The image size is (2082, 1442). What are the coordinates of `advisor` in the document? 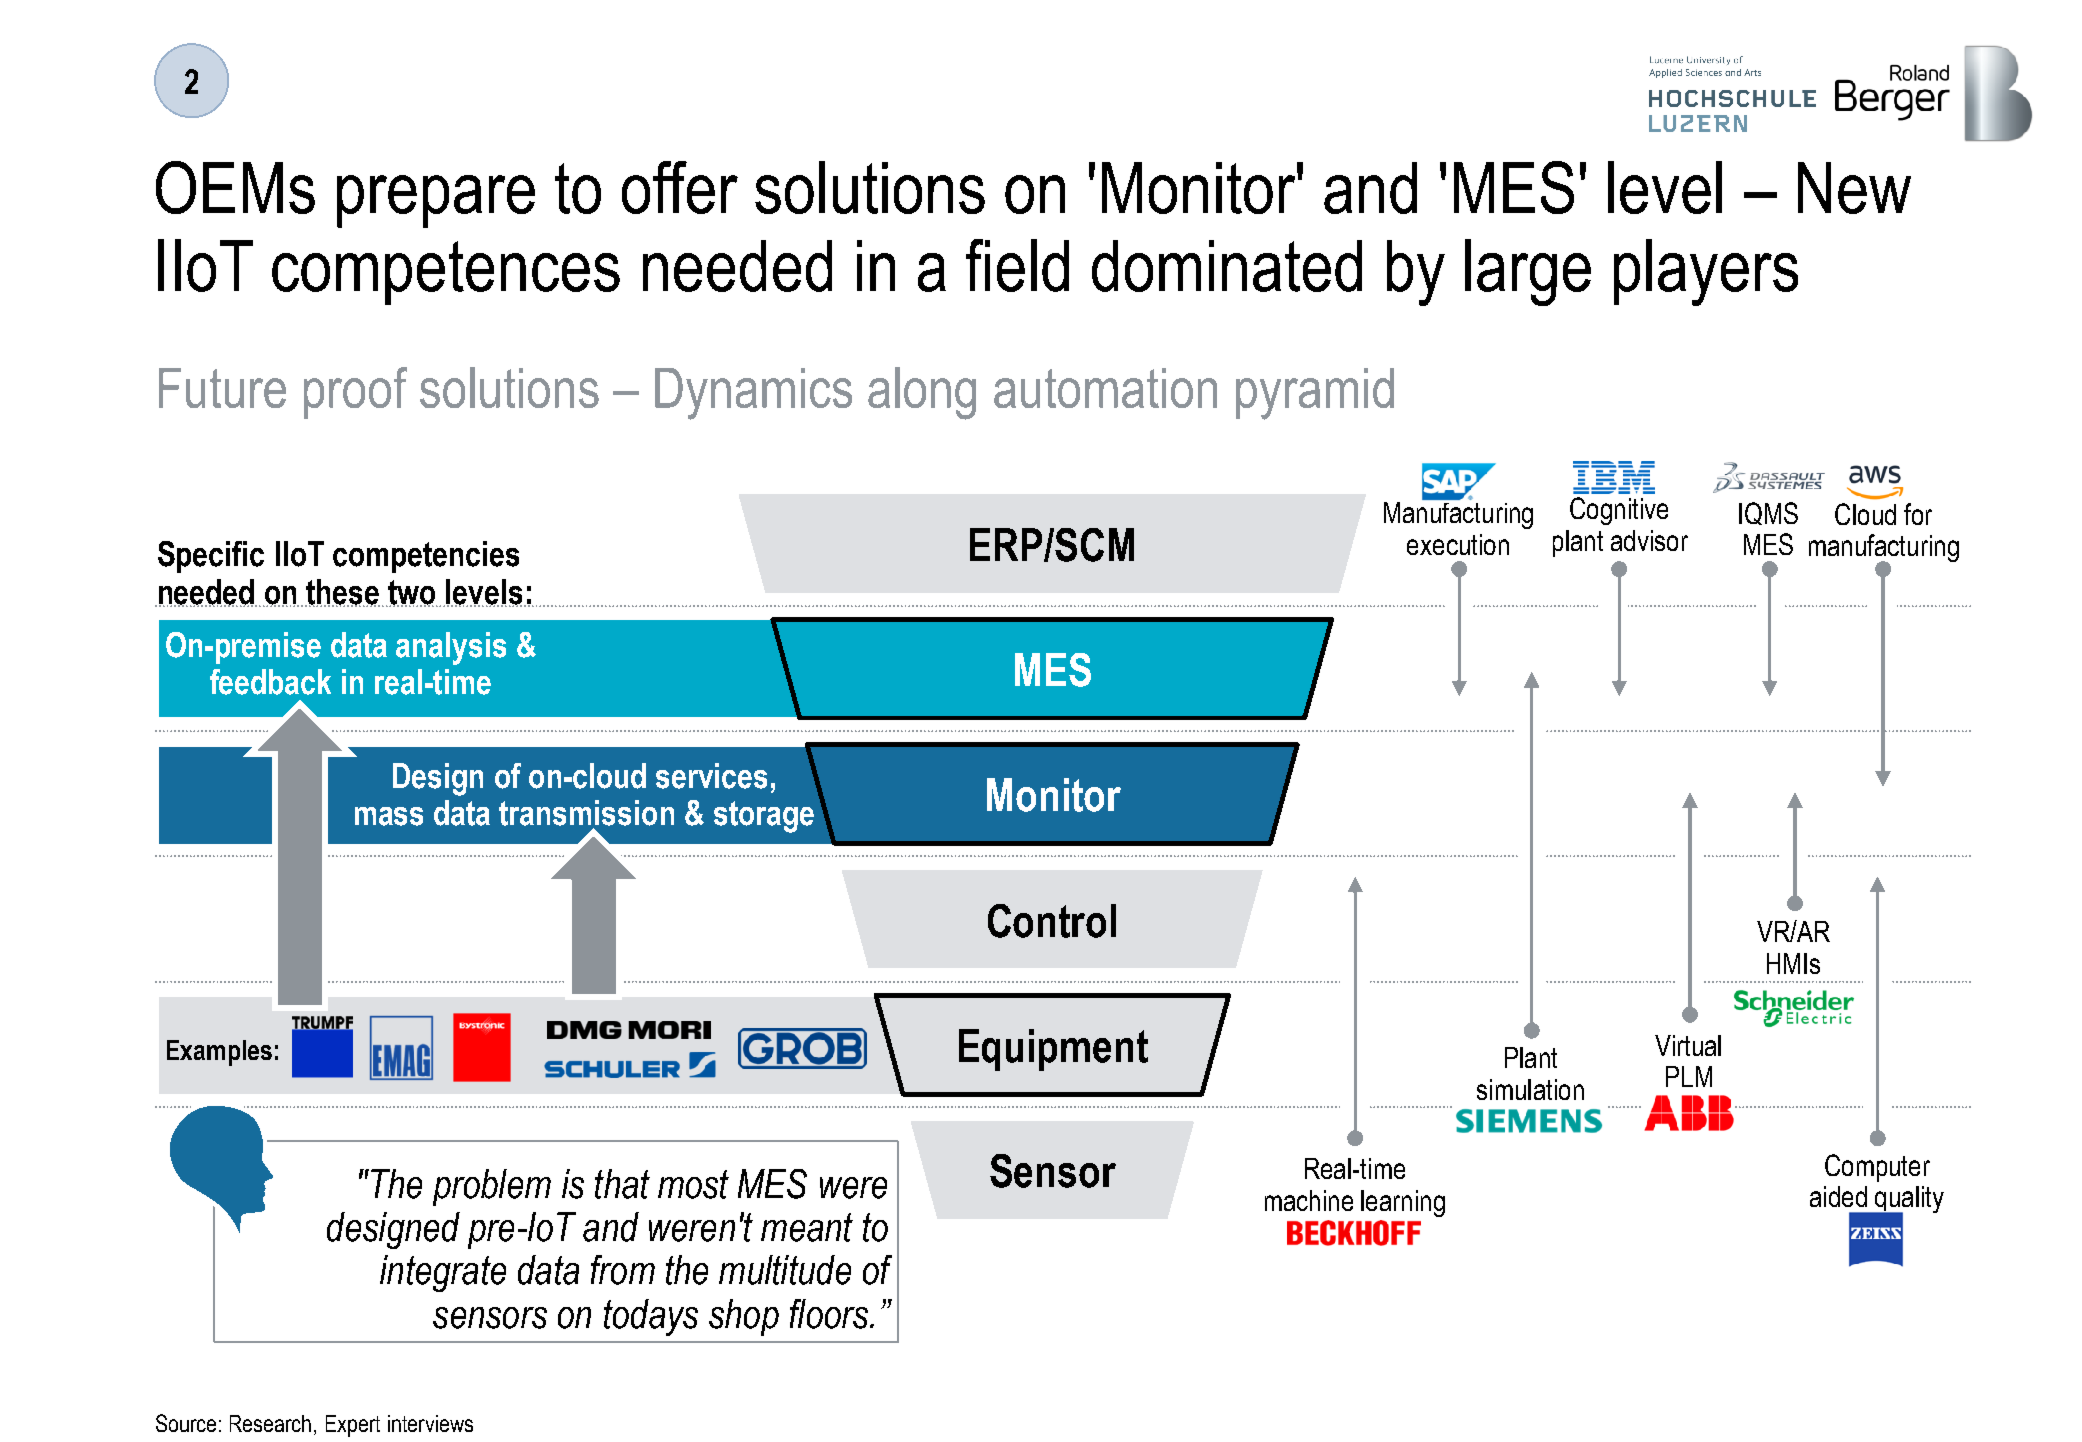 It's located at (1649, 540).
